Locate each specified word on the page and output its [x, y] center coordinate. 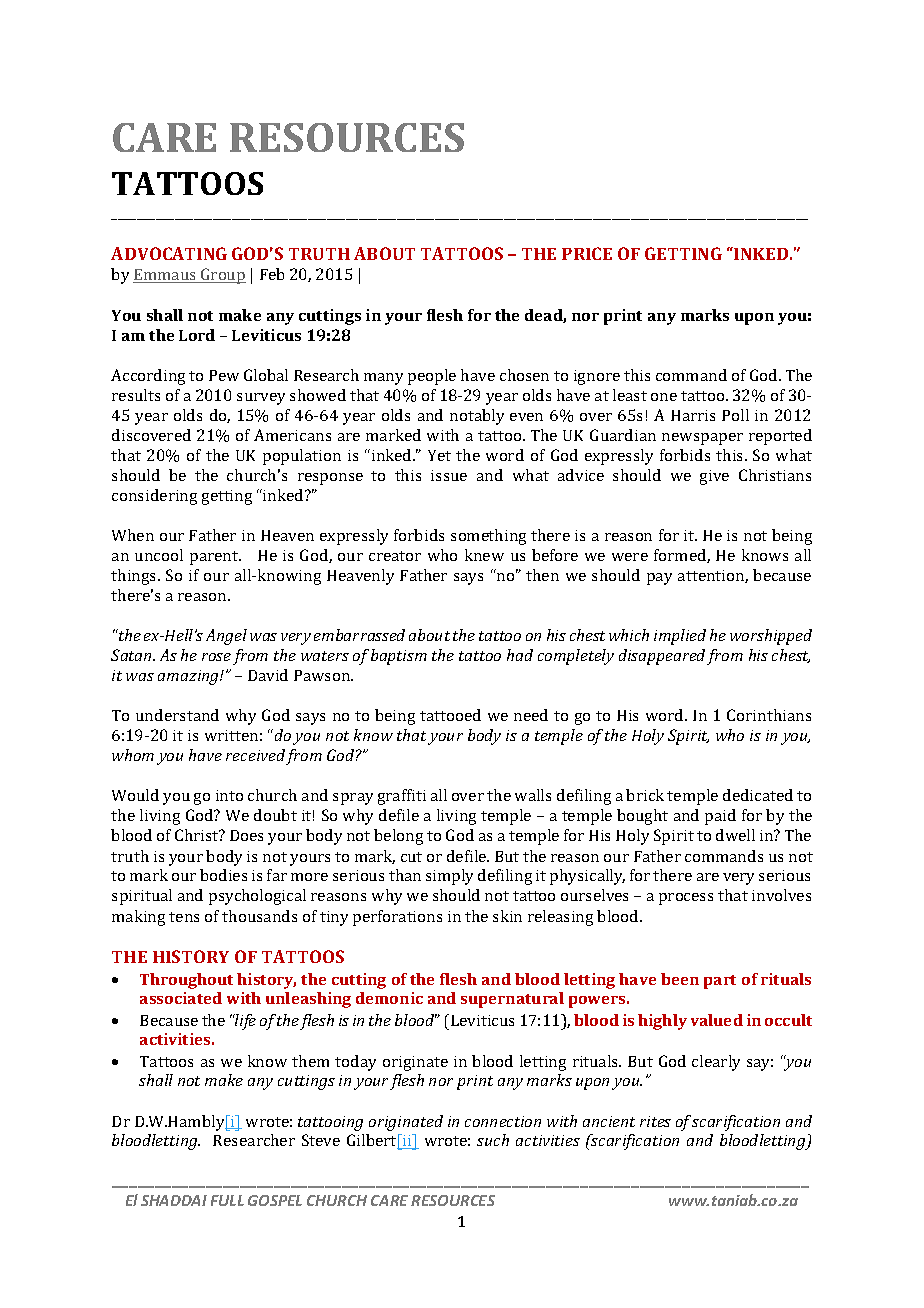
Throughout [186, 981]
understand [177, 715]
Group [222, 276]
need [531, 715]
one [664, 397]
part [720, 982]
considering [154, 497]
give [714, 477]
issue [449, 475]
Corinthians [769, 715]
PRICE [587, 253]
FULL [227, 1200]
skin [507, 916]
